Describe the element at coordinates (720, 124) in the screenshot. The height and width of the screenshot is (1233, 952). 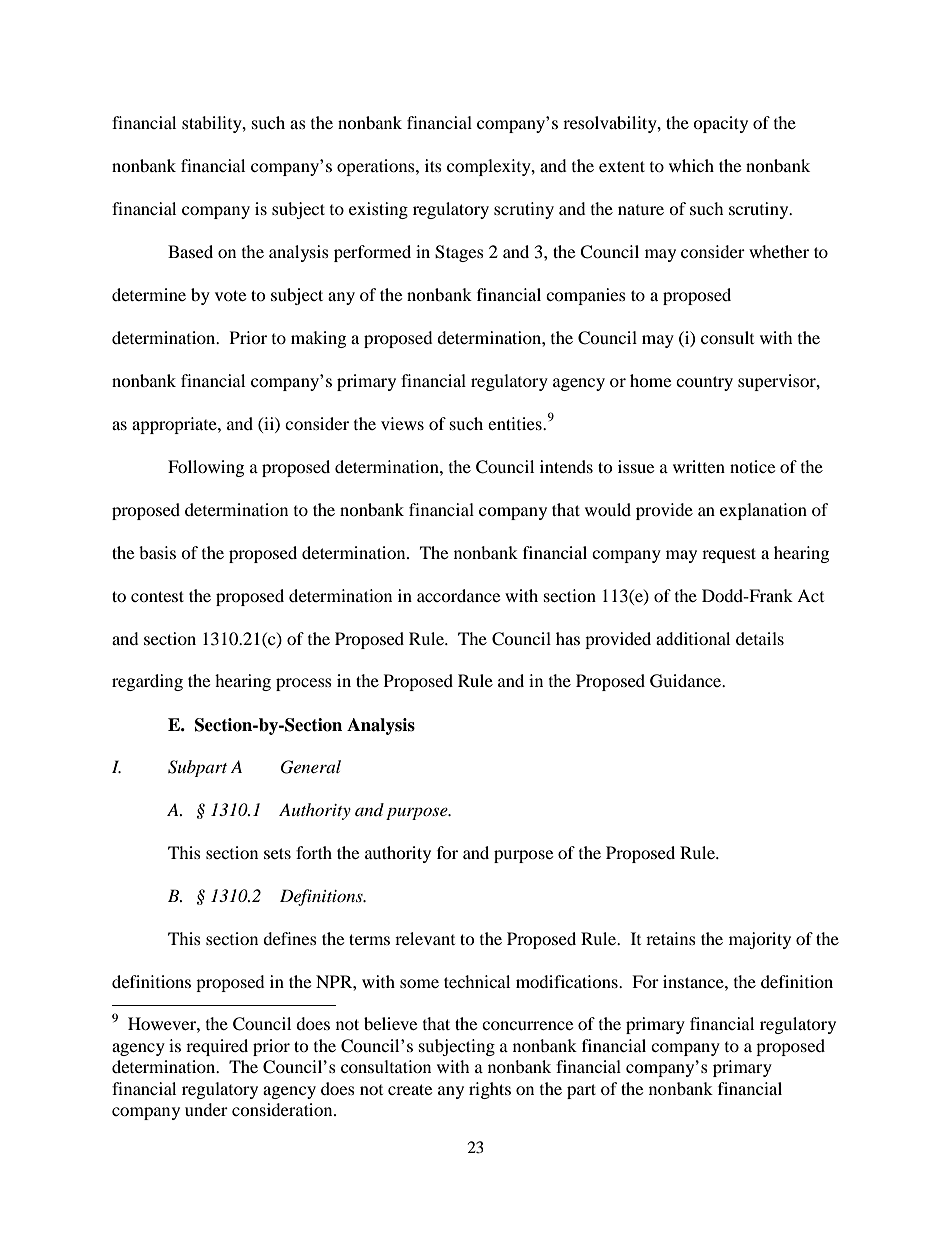
I see `opacity` at that location.
